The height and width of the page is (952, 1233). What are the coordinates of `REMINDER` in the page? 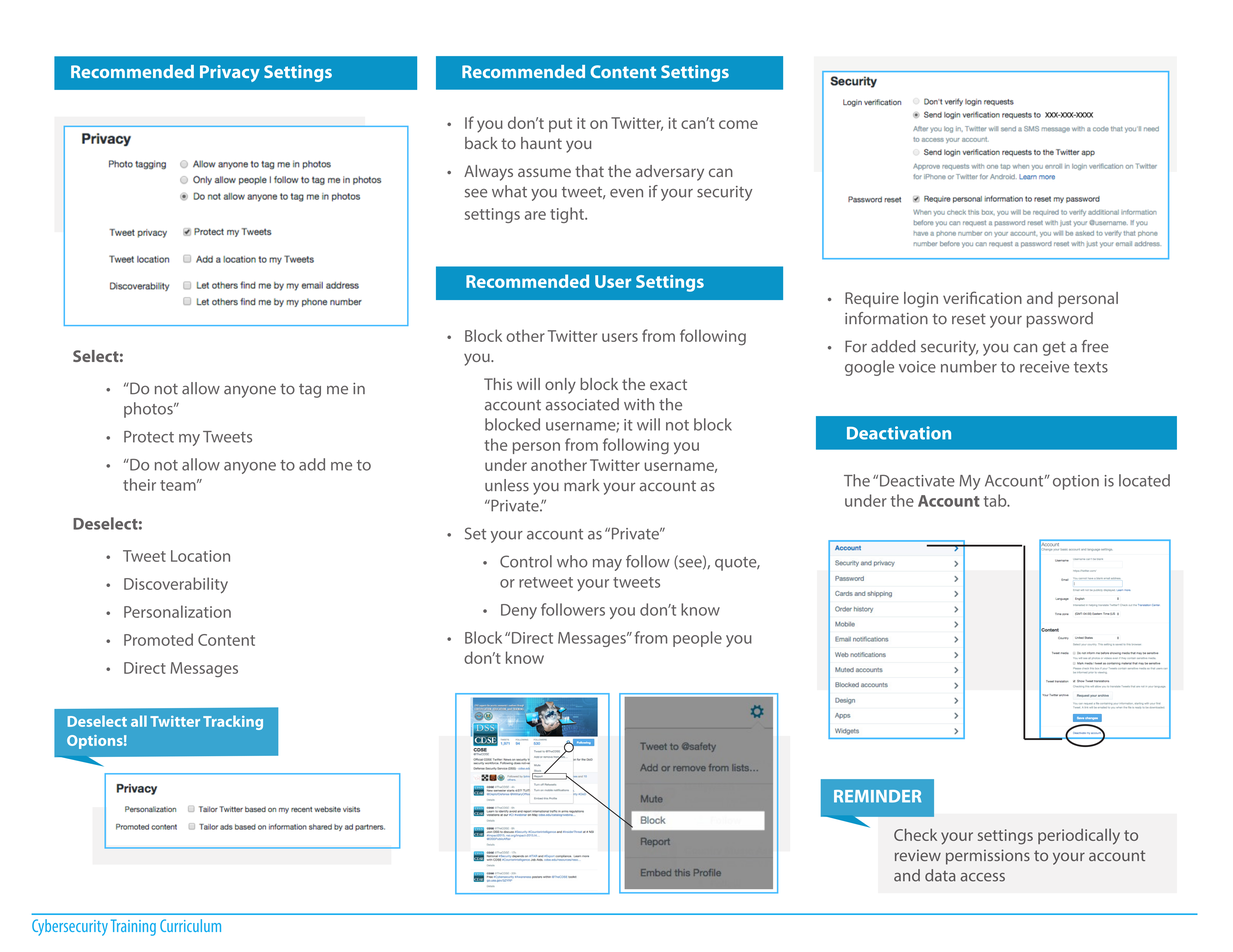 It's located at (877, 796).
